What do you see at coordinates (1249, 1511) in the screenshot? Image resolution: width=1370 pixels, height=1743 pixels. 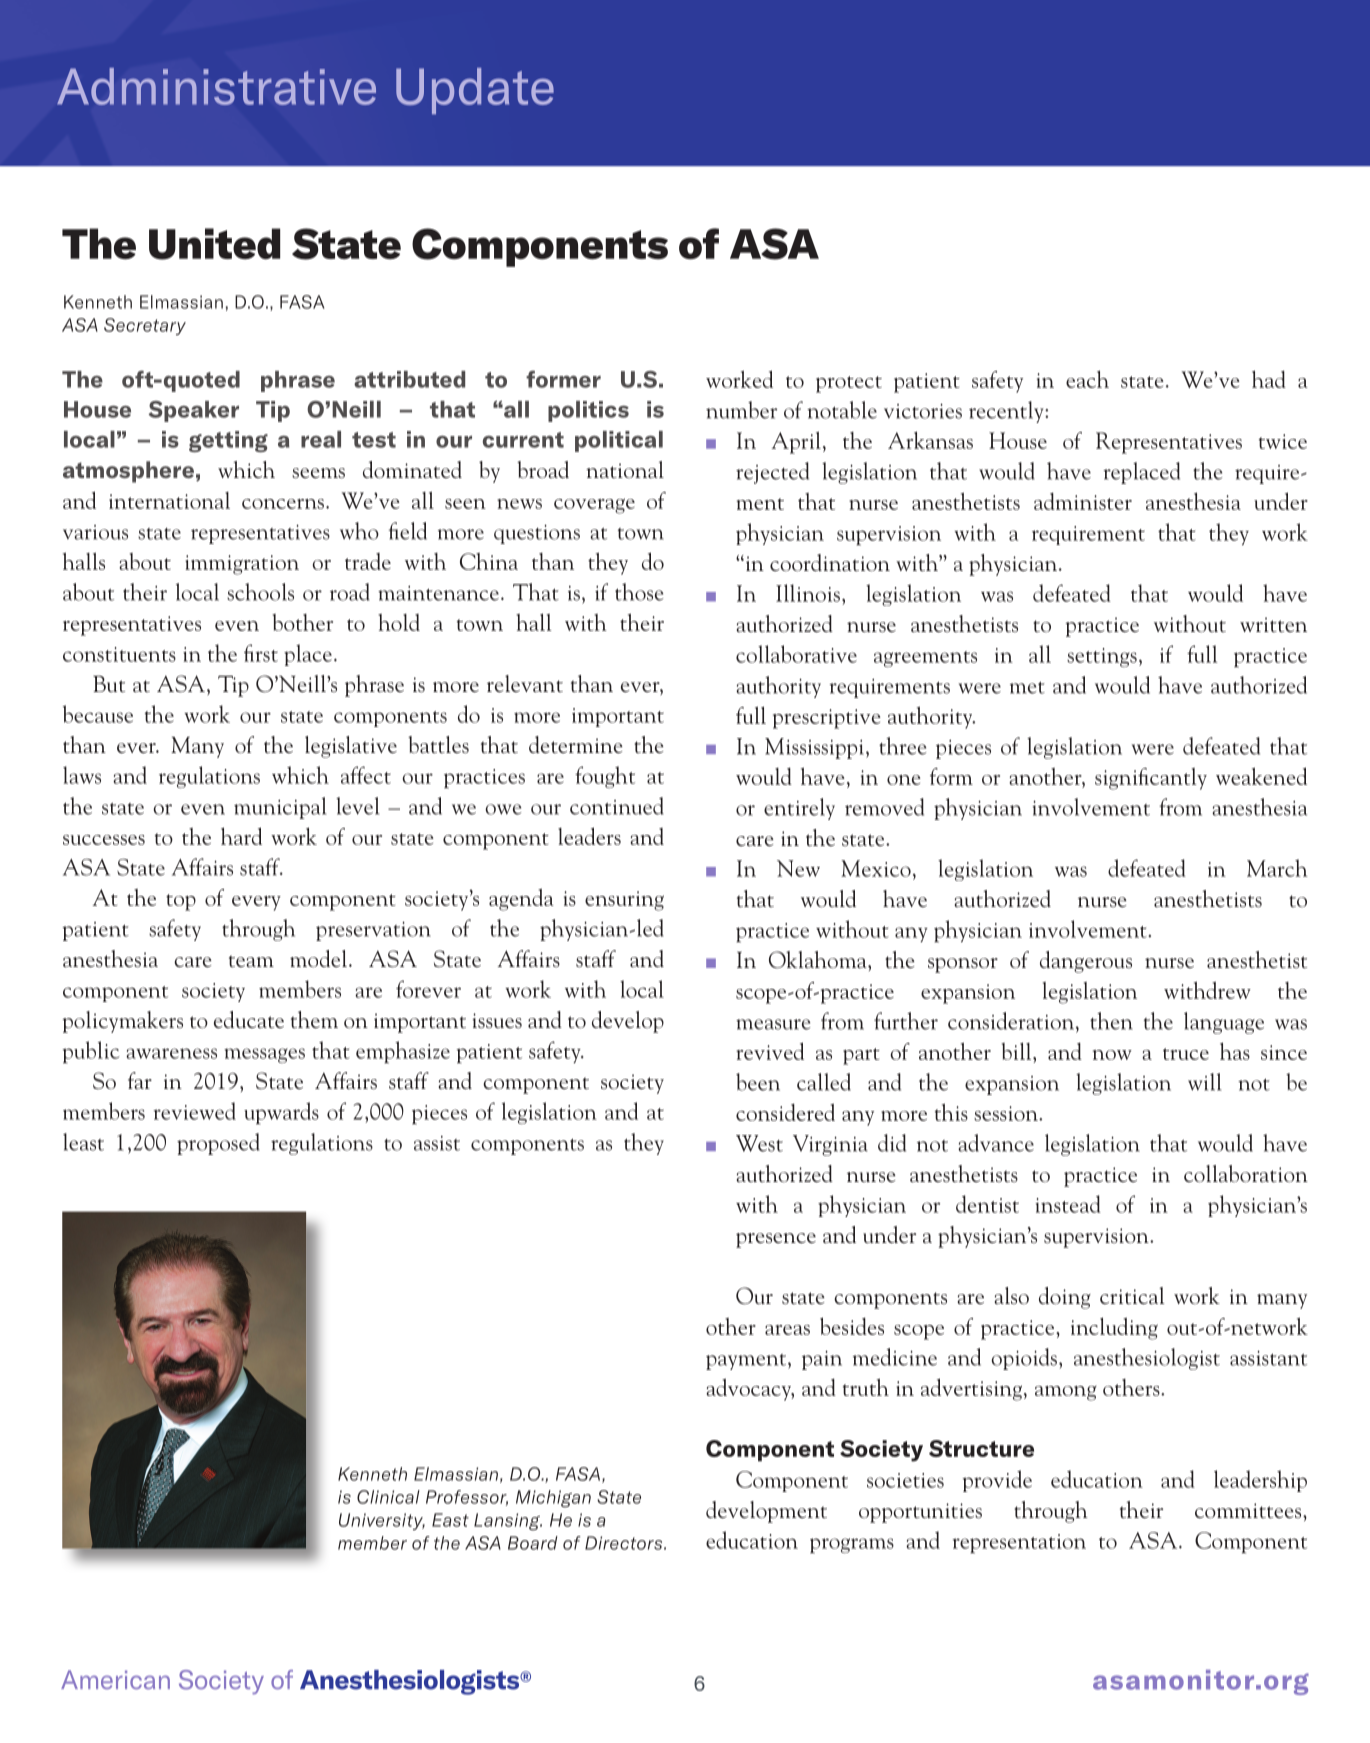 I see `committees` at bounding box center [1249, 1511].
